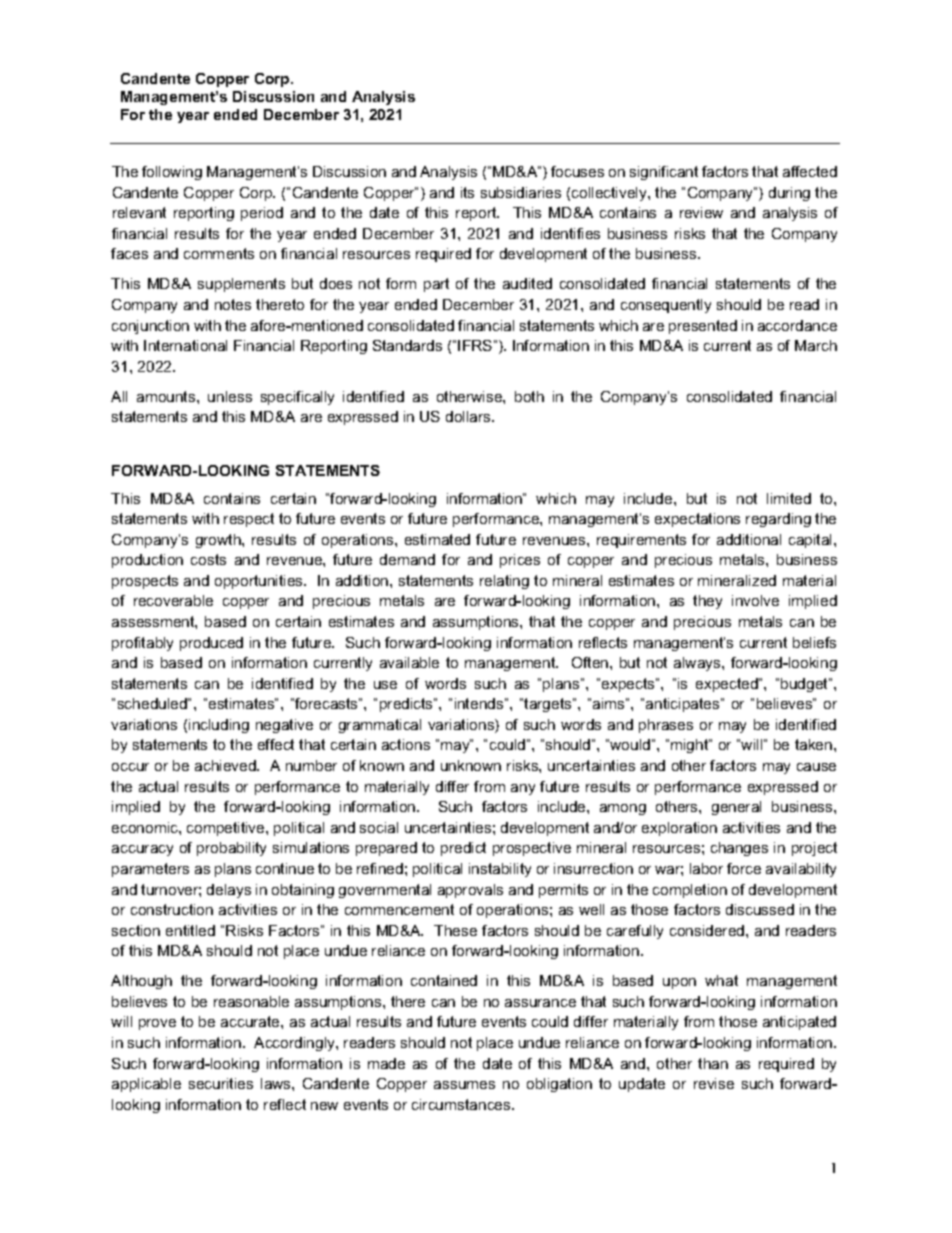 This screenshot has width=952, height=1233. Describe the element at coordinates (409, 662) in the screenshot. I see `available` at that location.
